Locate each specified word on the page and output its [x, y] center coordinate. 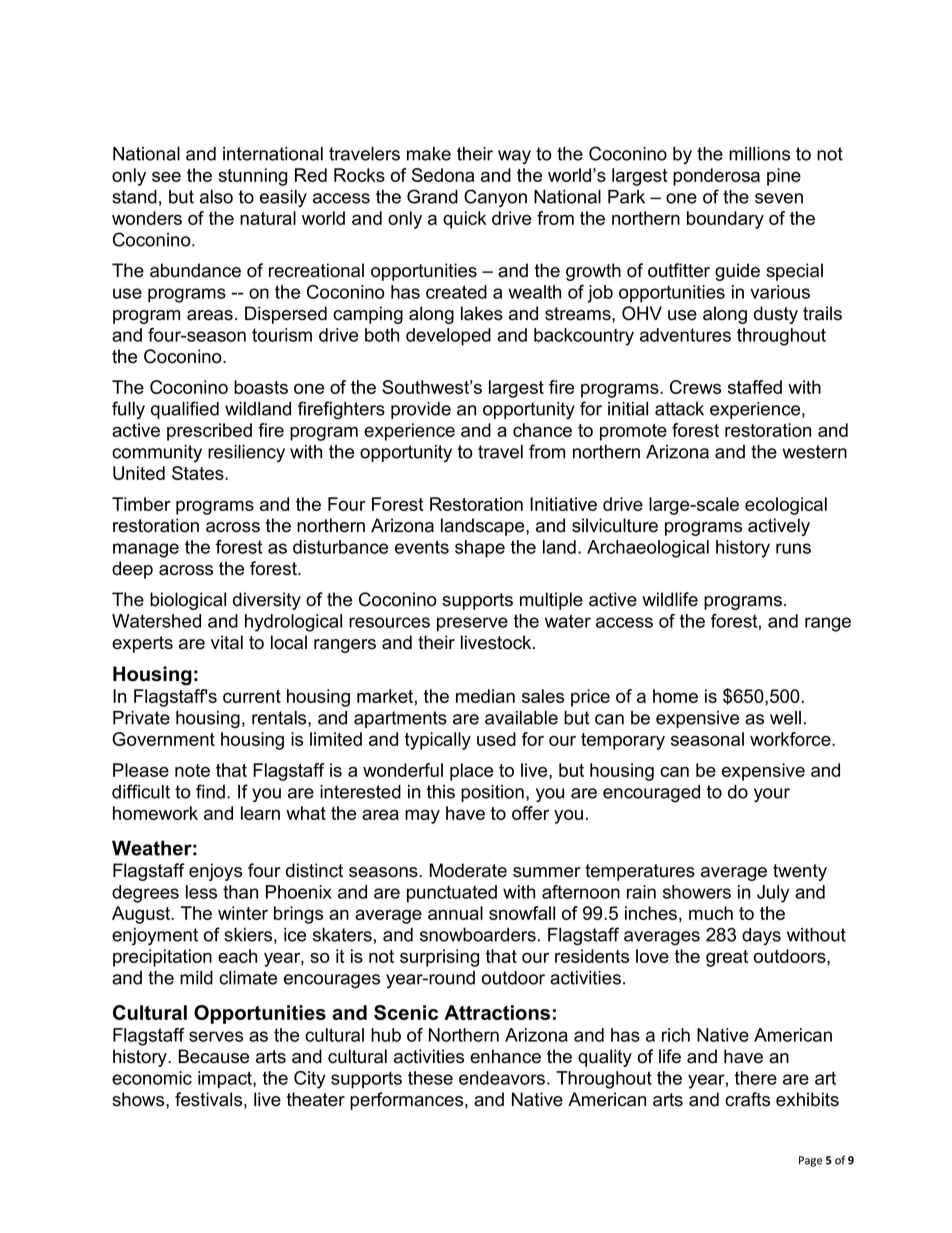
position [492, 793]
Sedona [443, 175]
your [772, 795]
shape [480, 549]
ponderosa [716, 177]
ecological [786, 506]
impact [226, 1080]
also [216, 197]
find [210, 791]
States [199, 473]
